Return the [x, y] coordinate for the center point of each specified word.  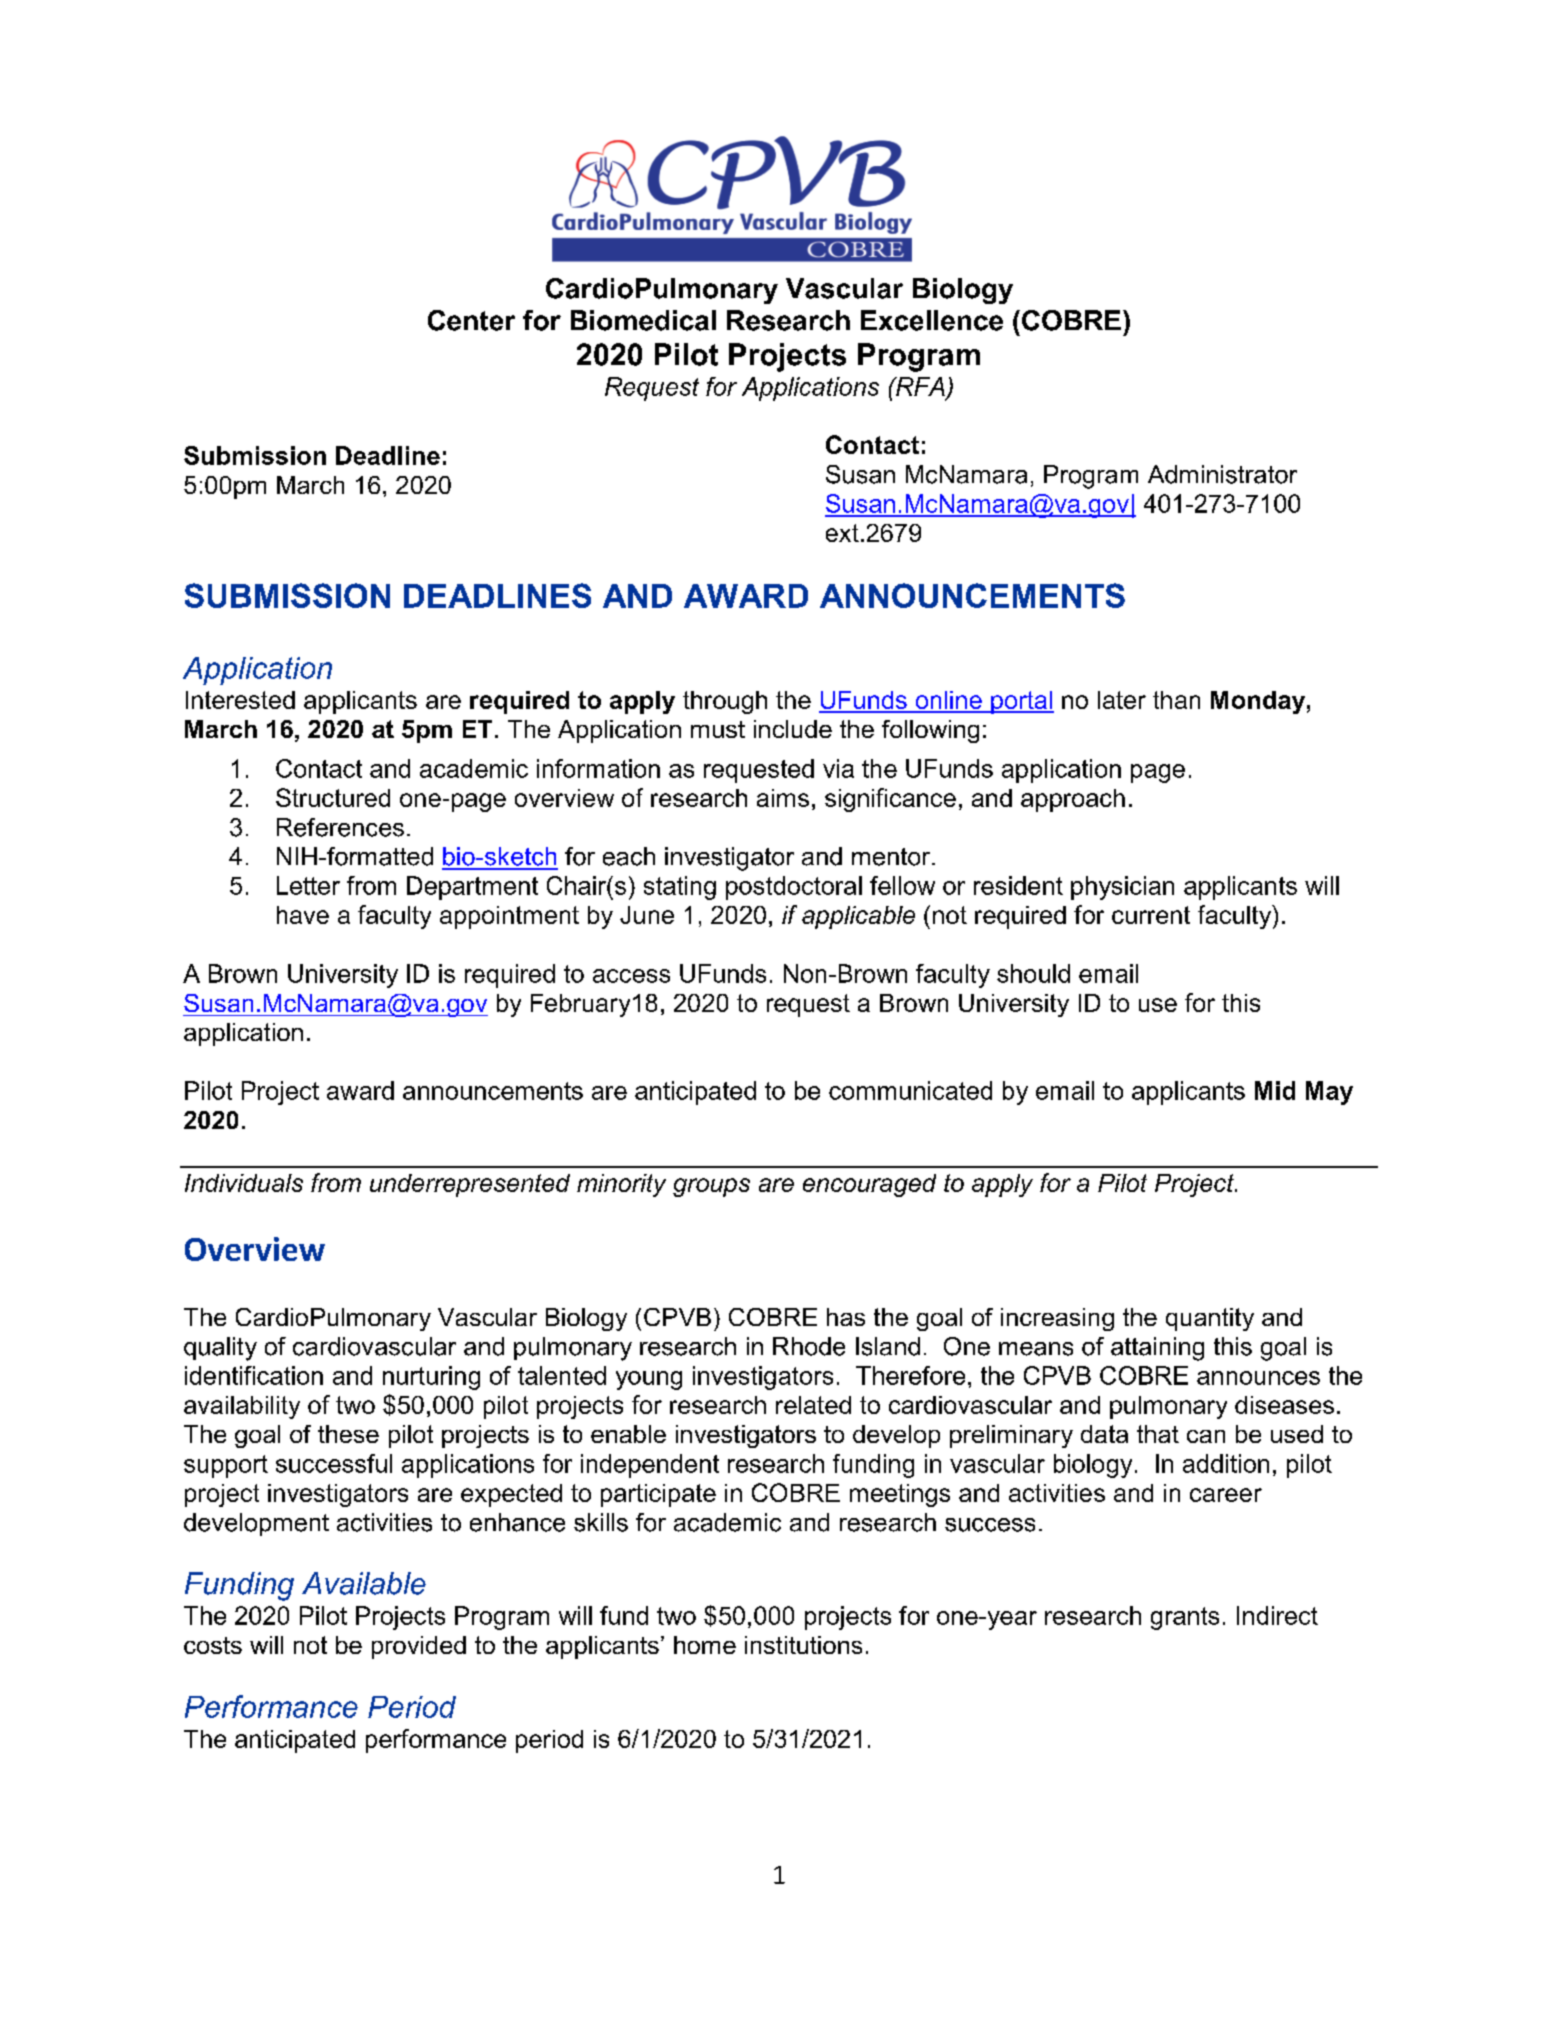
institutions [803, 1645]
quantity [1210, 1319]
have [303, 915]
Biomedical [643, 320]
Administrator [1222, 474]
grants [1185, 1618]
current [1151, 915]
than [1176, 700]
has [846, 1317]
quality [220, 1349]
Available [364, 1583]
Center [471, 320]
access [631, 976]
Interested [240, 700]
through [725, 702]
